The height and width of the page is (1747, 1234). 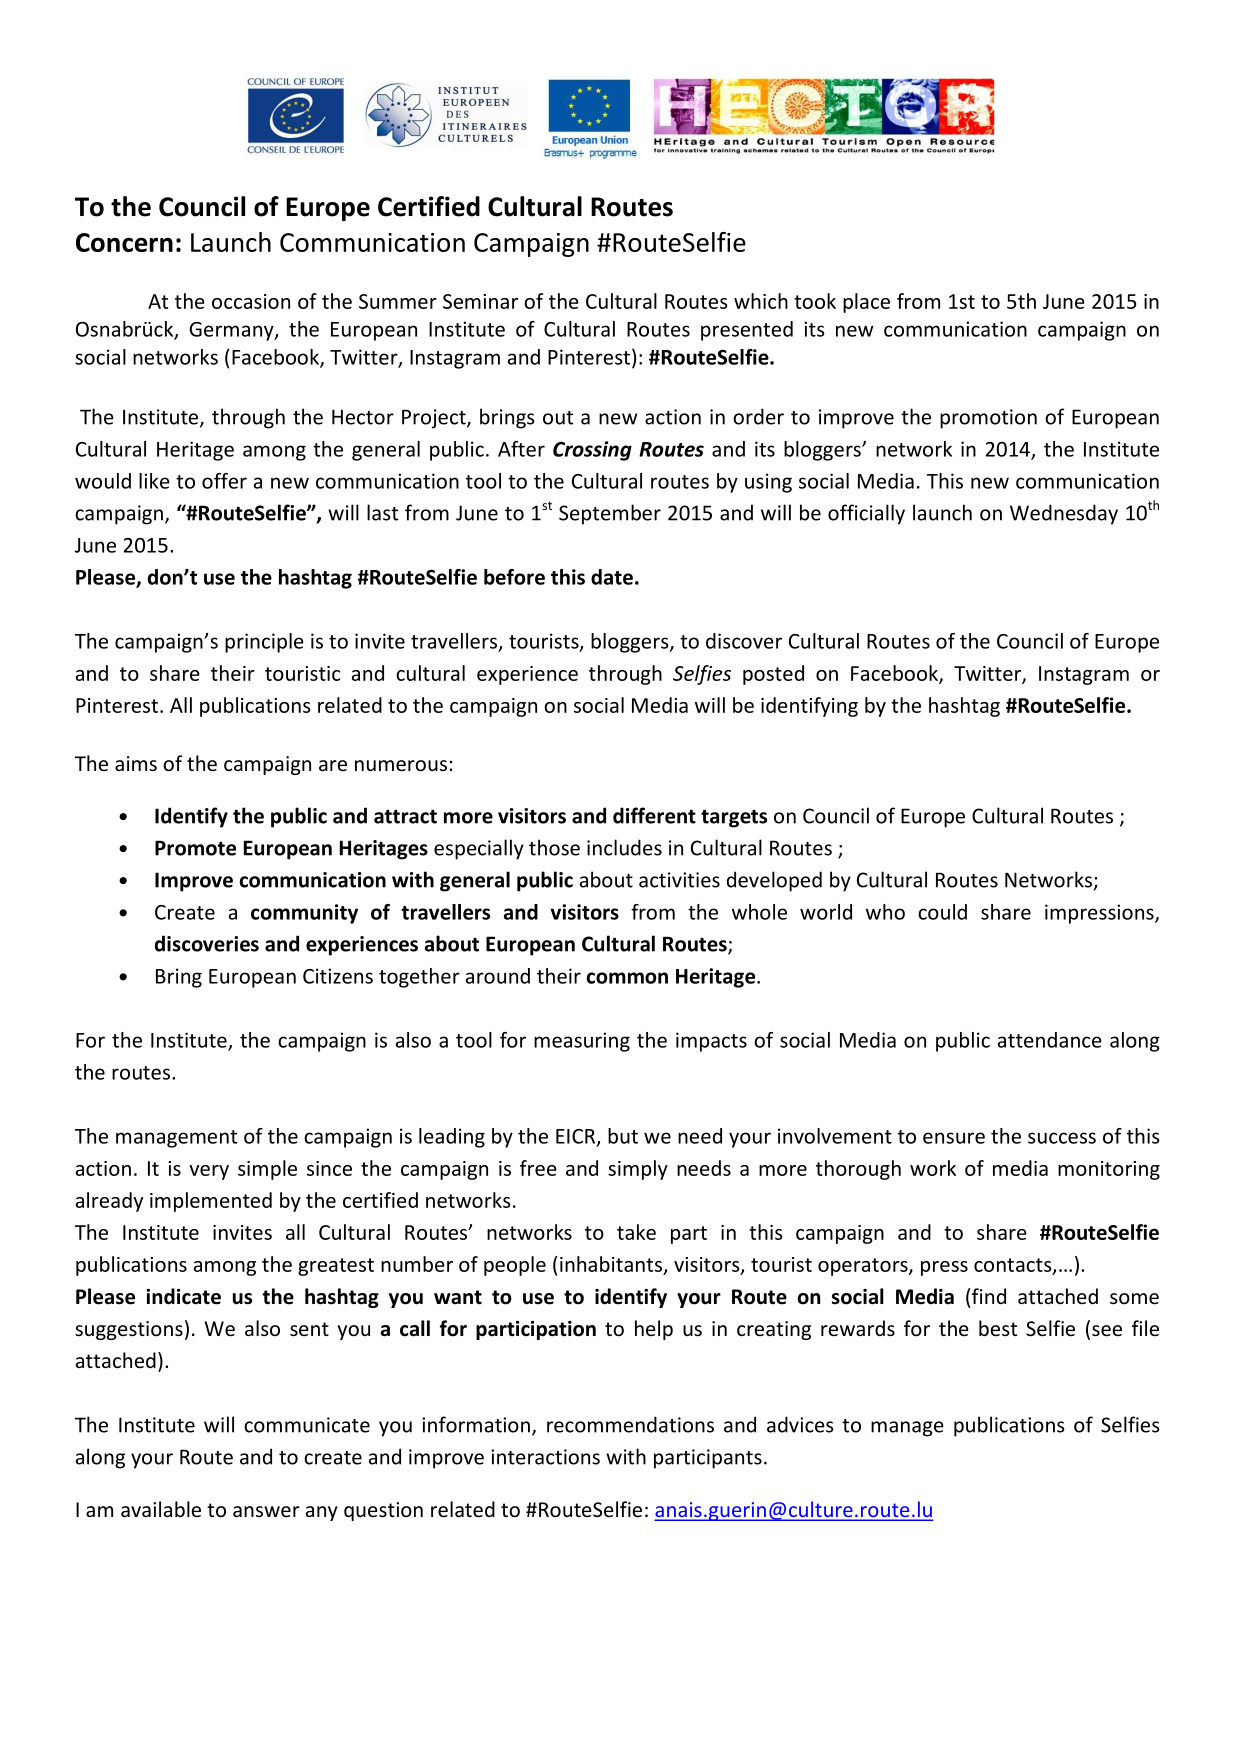 I want to click on place, so click(x=866, y=303).
